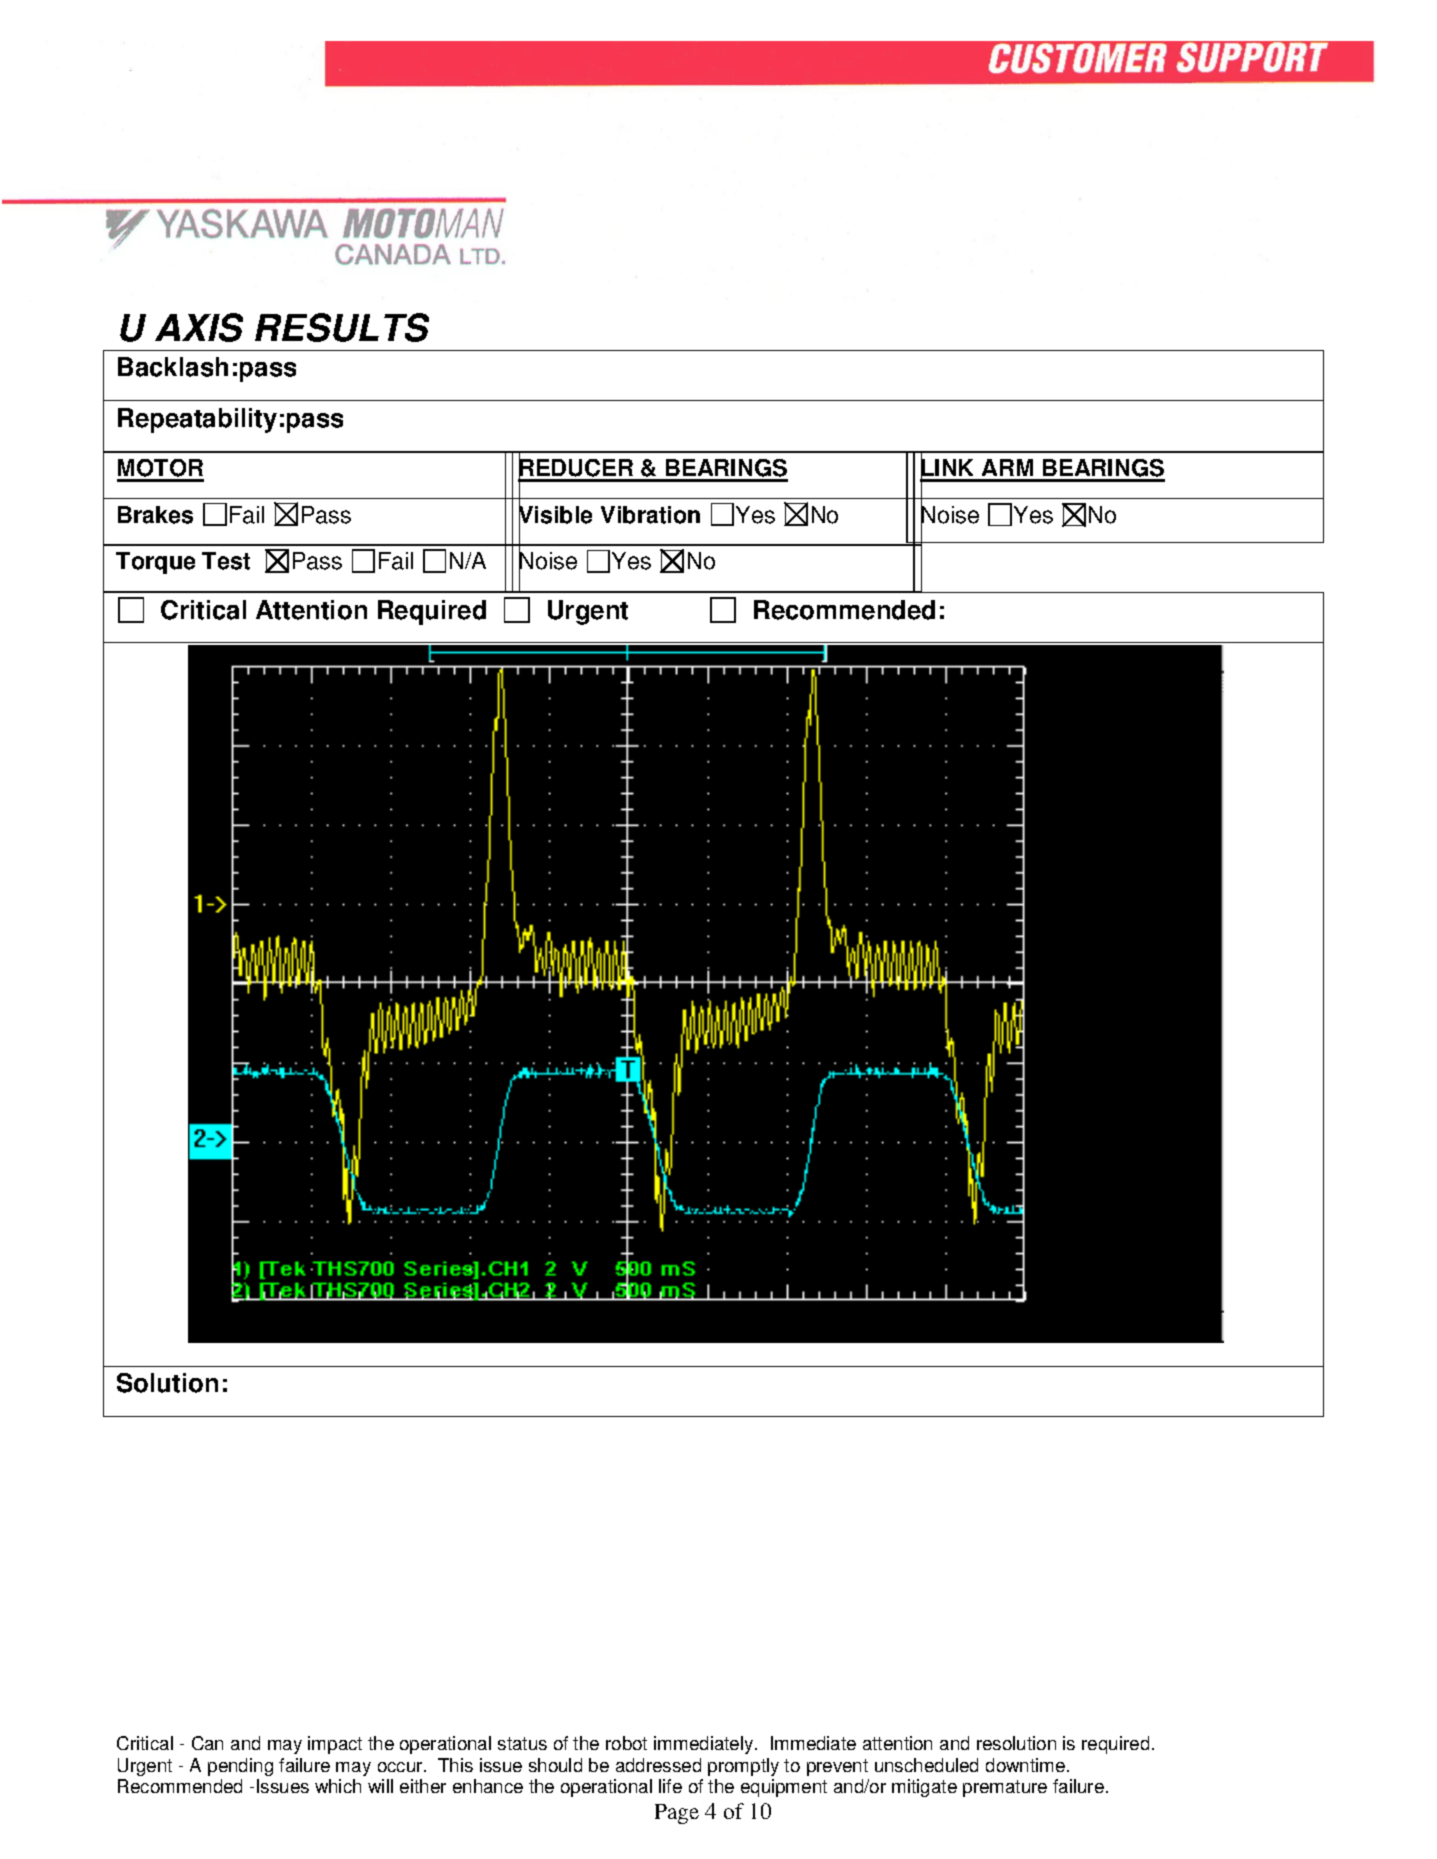 This document has height=1859, width=1437. Describe the element at coordinates (926, 1765) in the document. I see `unscheduled` at that location.
